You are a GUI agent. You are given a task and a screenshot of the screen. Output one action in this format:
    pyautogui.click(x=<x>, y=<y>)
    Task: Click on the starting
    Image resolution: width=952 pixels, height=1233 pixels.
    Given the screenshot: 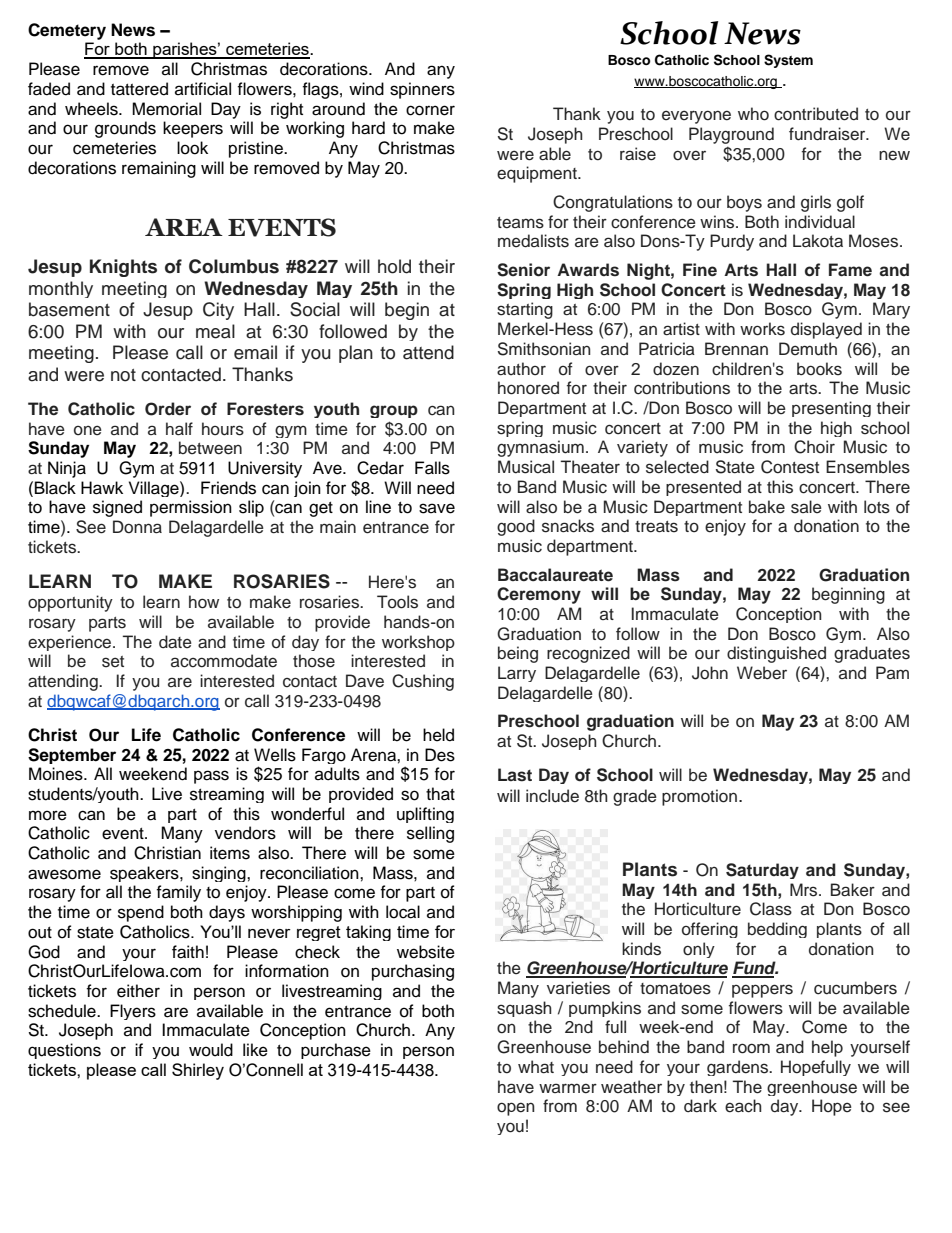 What is the action you would take?
    pyautogui.click(x=525, y=310)
